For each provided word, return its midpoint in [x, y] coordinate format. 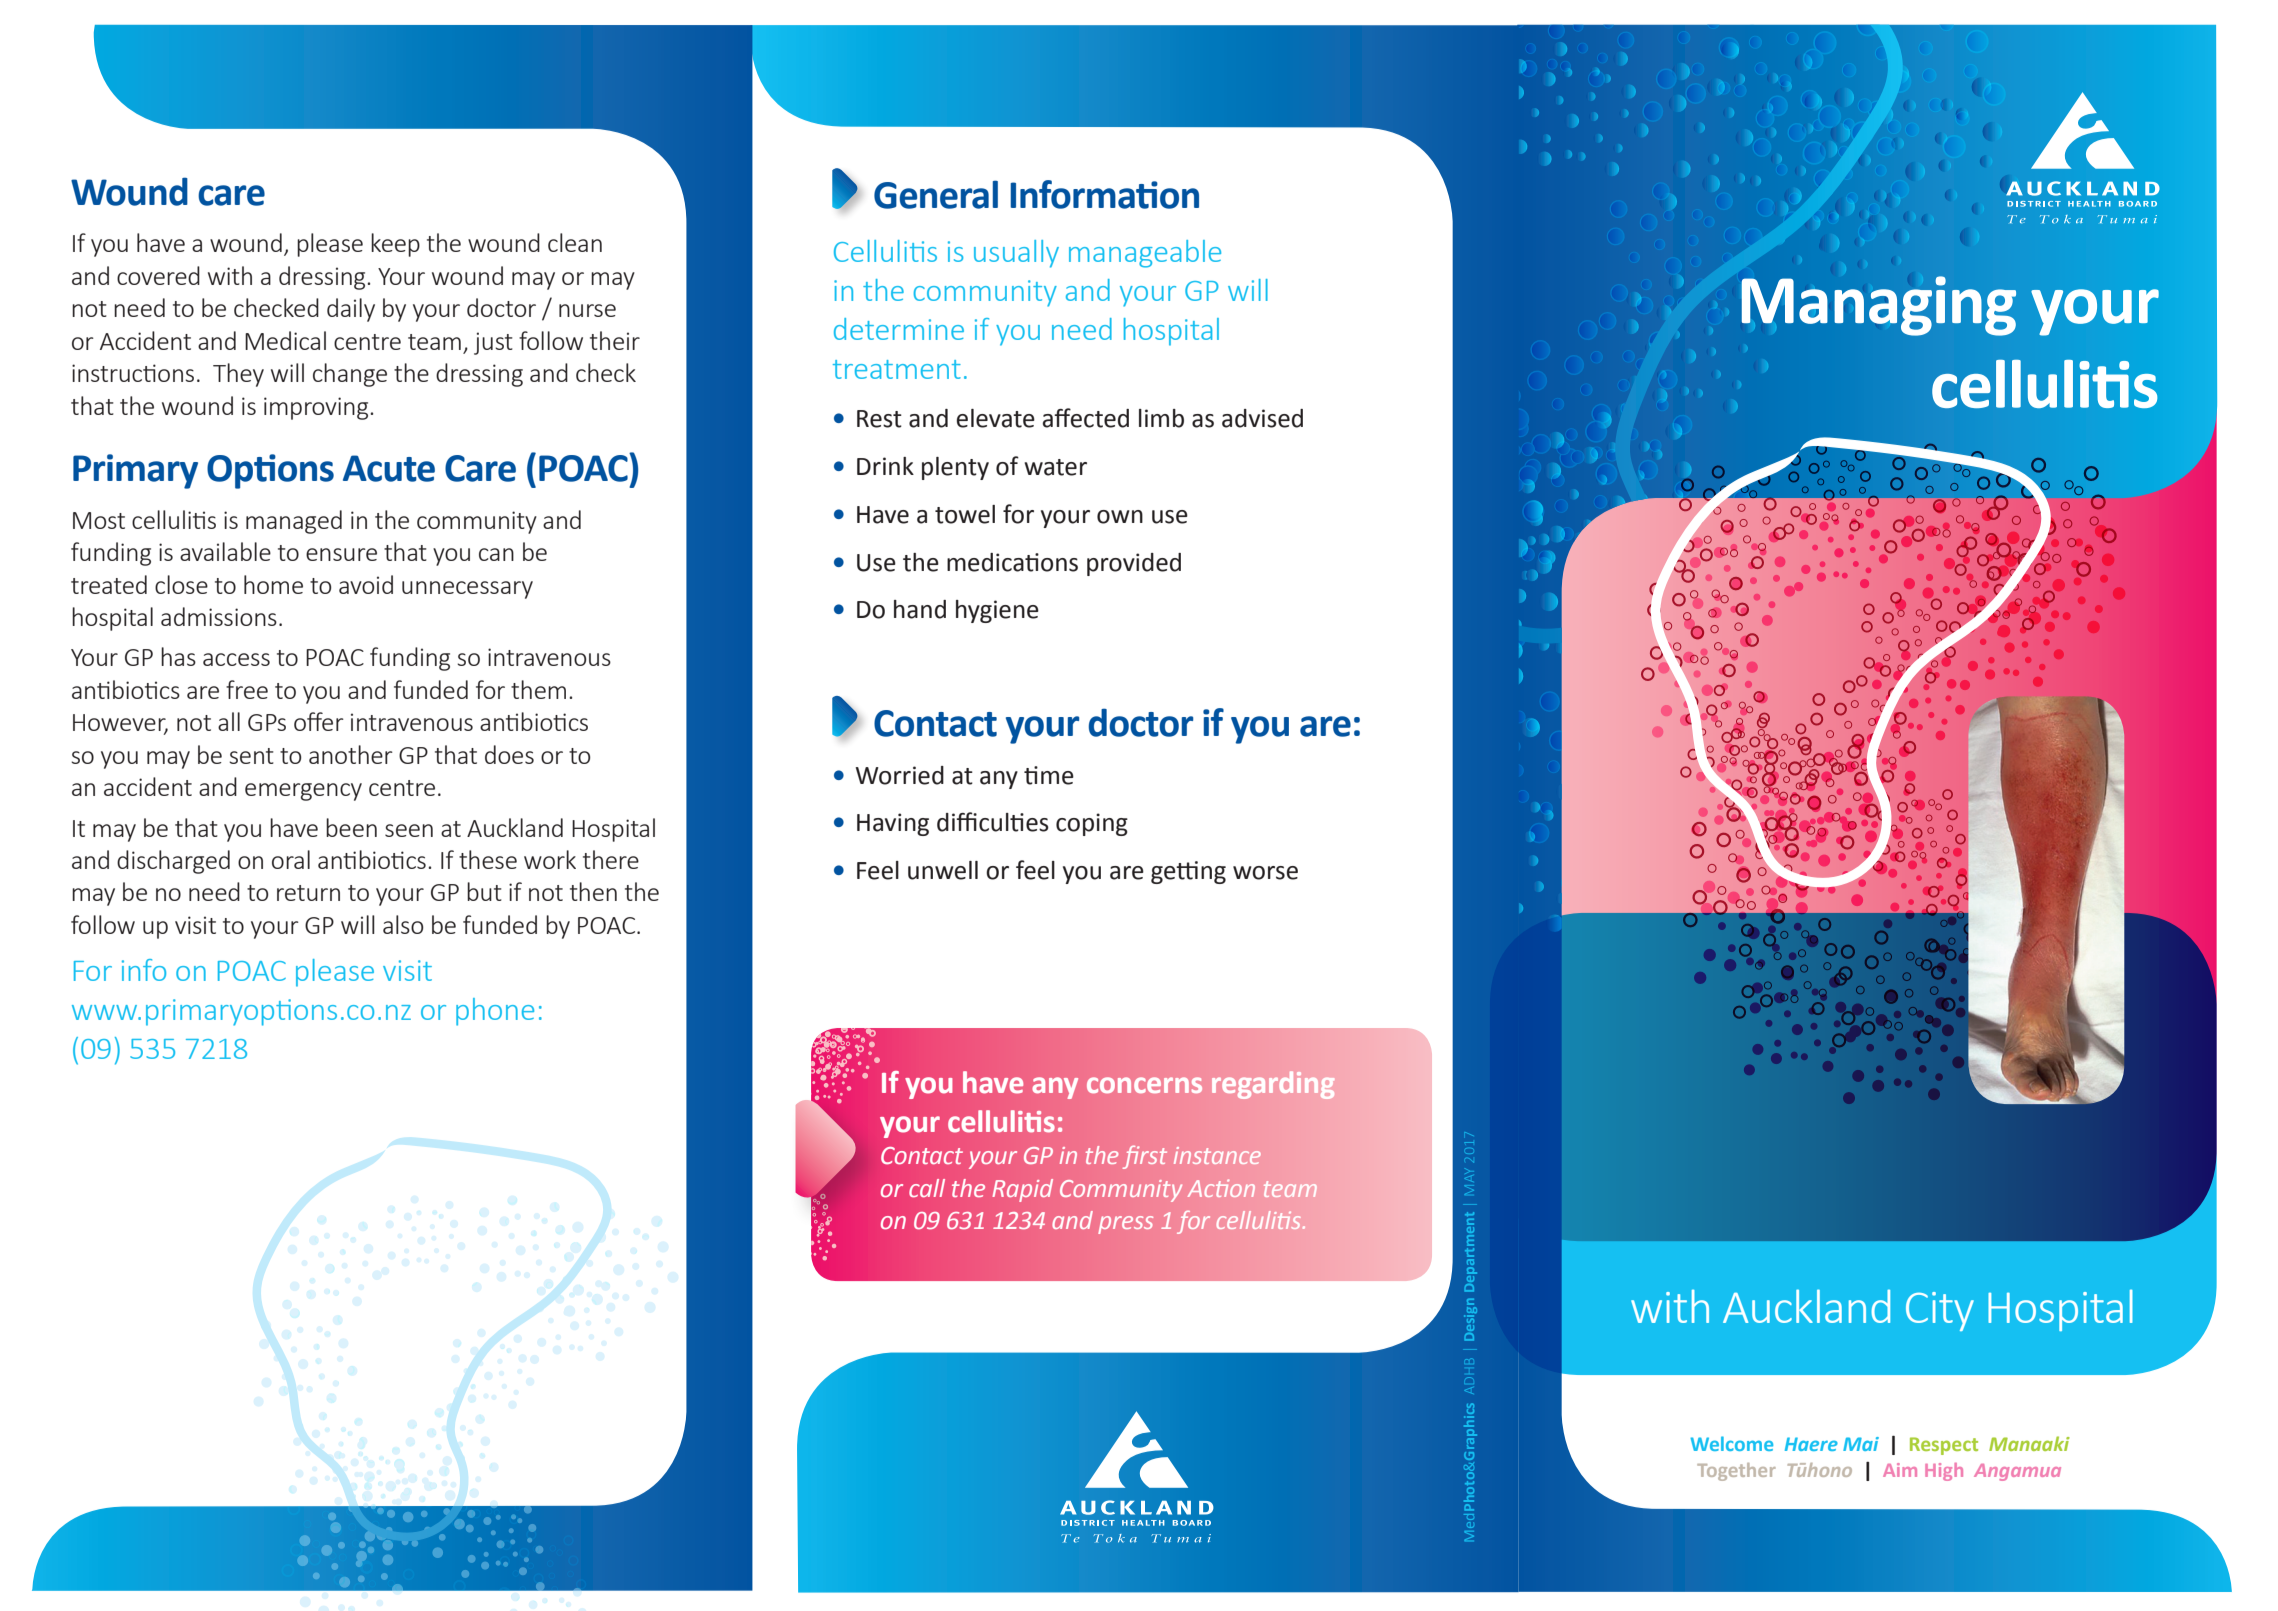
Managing [1879, 306]
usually [1016, 254]
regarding [1273, 1085]
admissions [219, 616]
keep [395, 245]
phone [495, 1012]
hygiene [997, 611]
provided [1134, 564]
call [927, 1188]
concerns [1144, 1085]
